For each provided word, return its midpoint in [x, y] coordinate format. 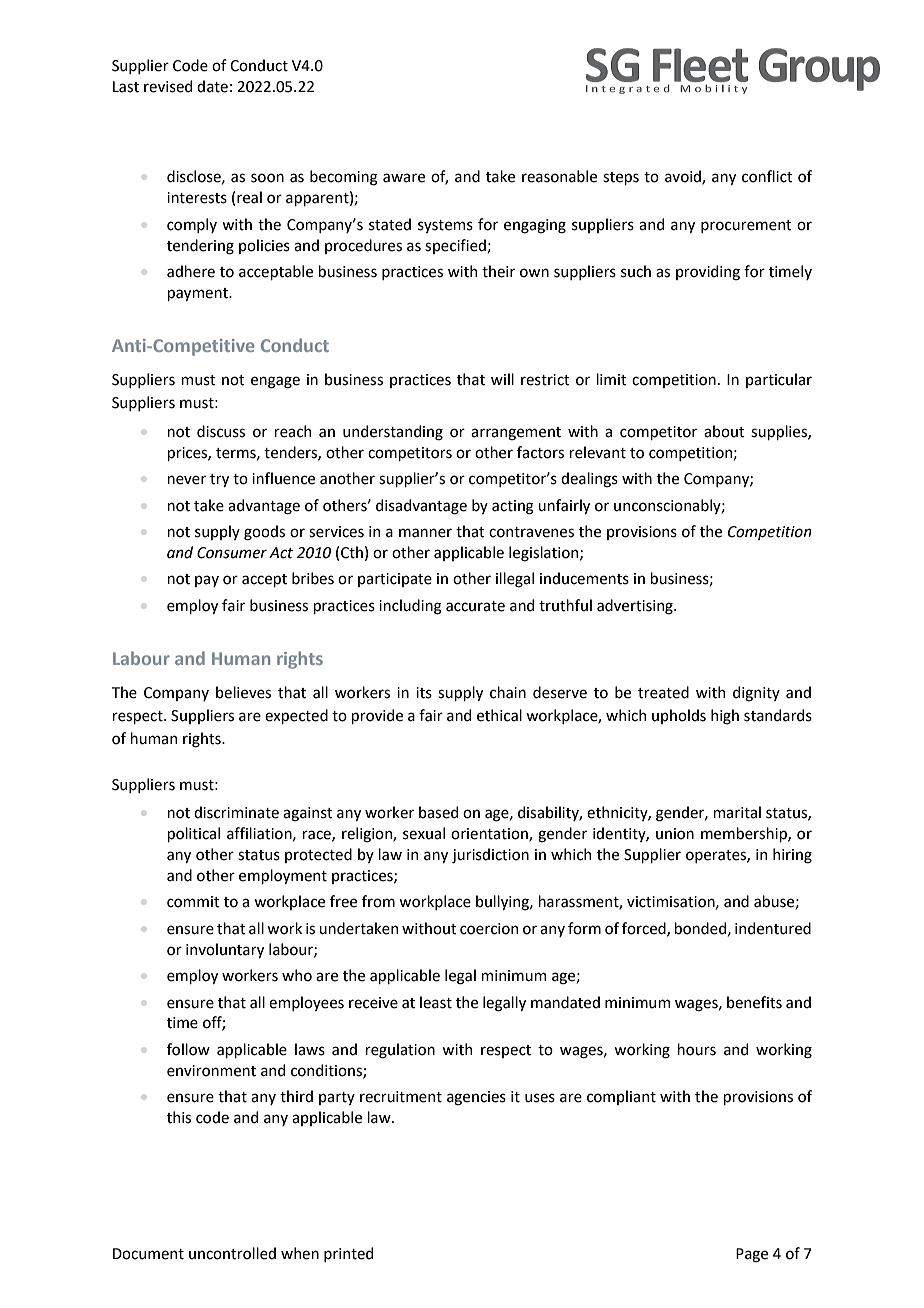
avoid [684, 177]
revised [168, 86]
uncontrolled [232, 1253]
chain [508, 692]
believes [243, 692]
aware [404, 178]
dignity [756, 694]
